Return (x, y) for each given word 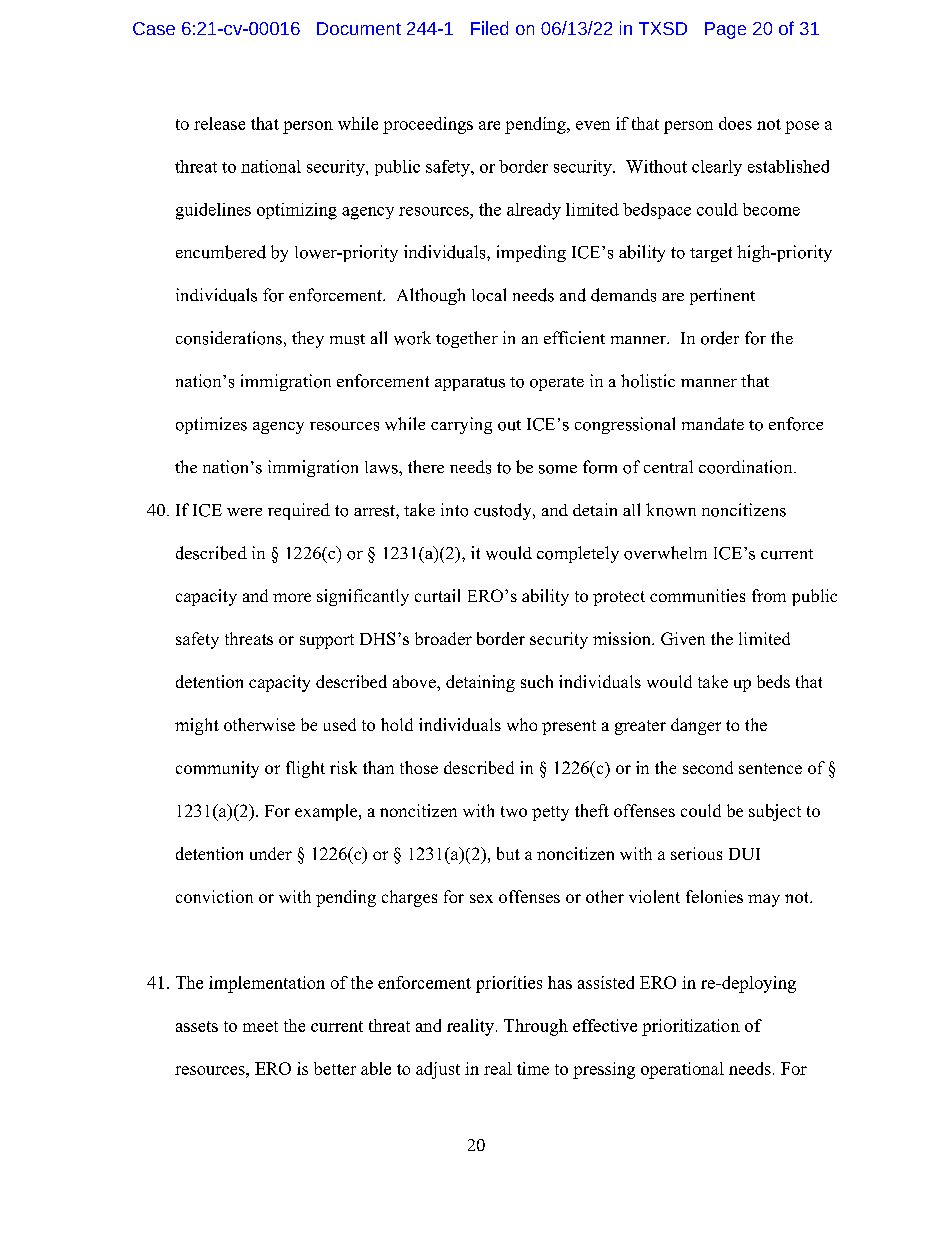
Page (725, 30)
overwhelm (665, 553)
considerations (229, 338)
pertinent (722, 296)
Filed (489, 28)
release (219, 123)
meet (260, 1026)
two (514, 811)
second (708, 767)
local (489, 295)
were (244, 512)
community (217, 769)
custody (504, 511)
